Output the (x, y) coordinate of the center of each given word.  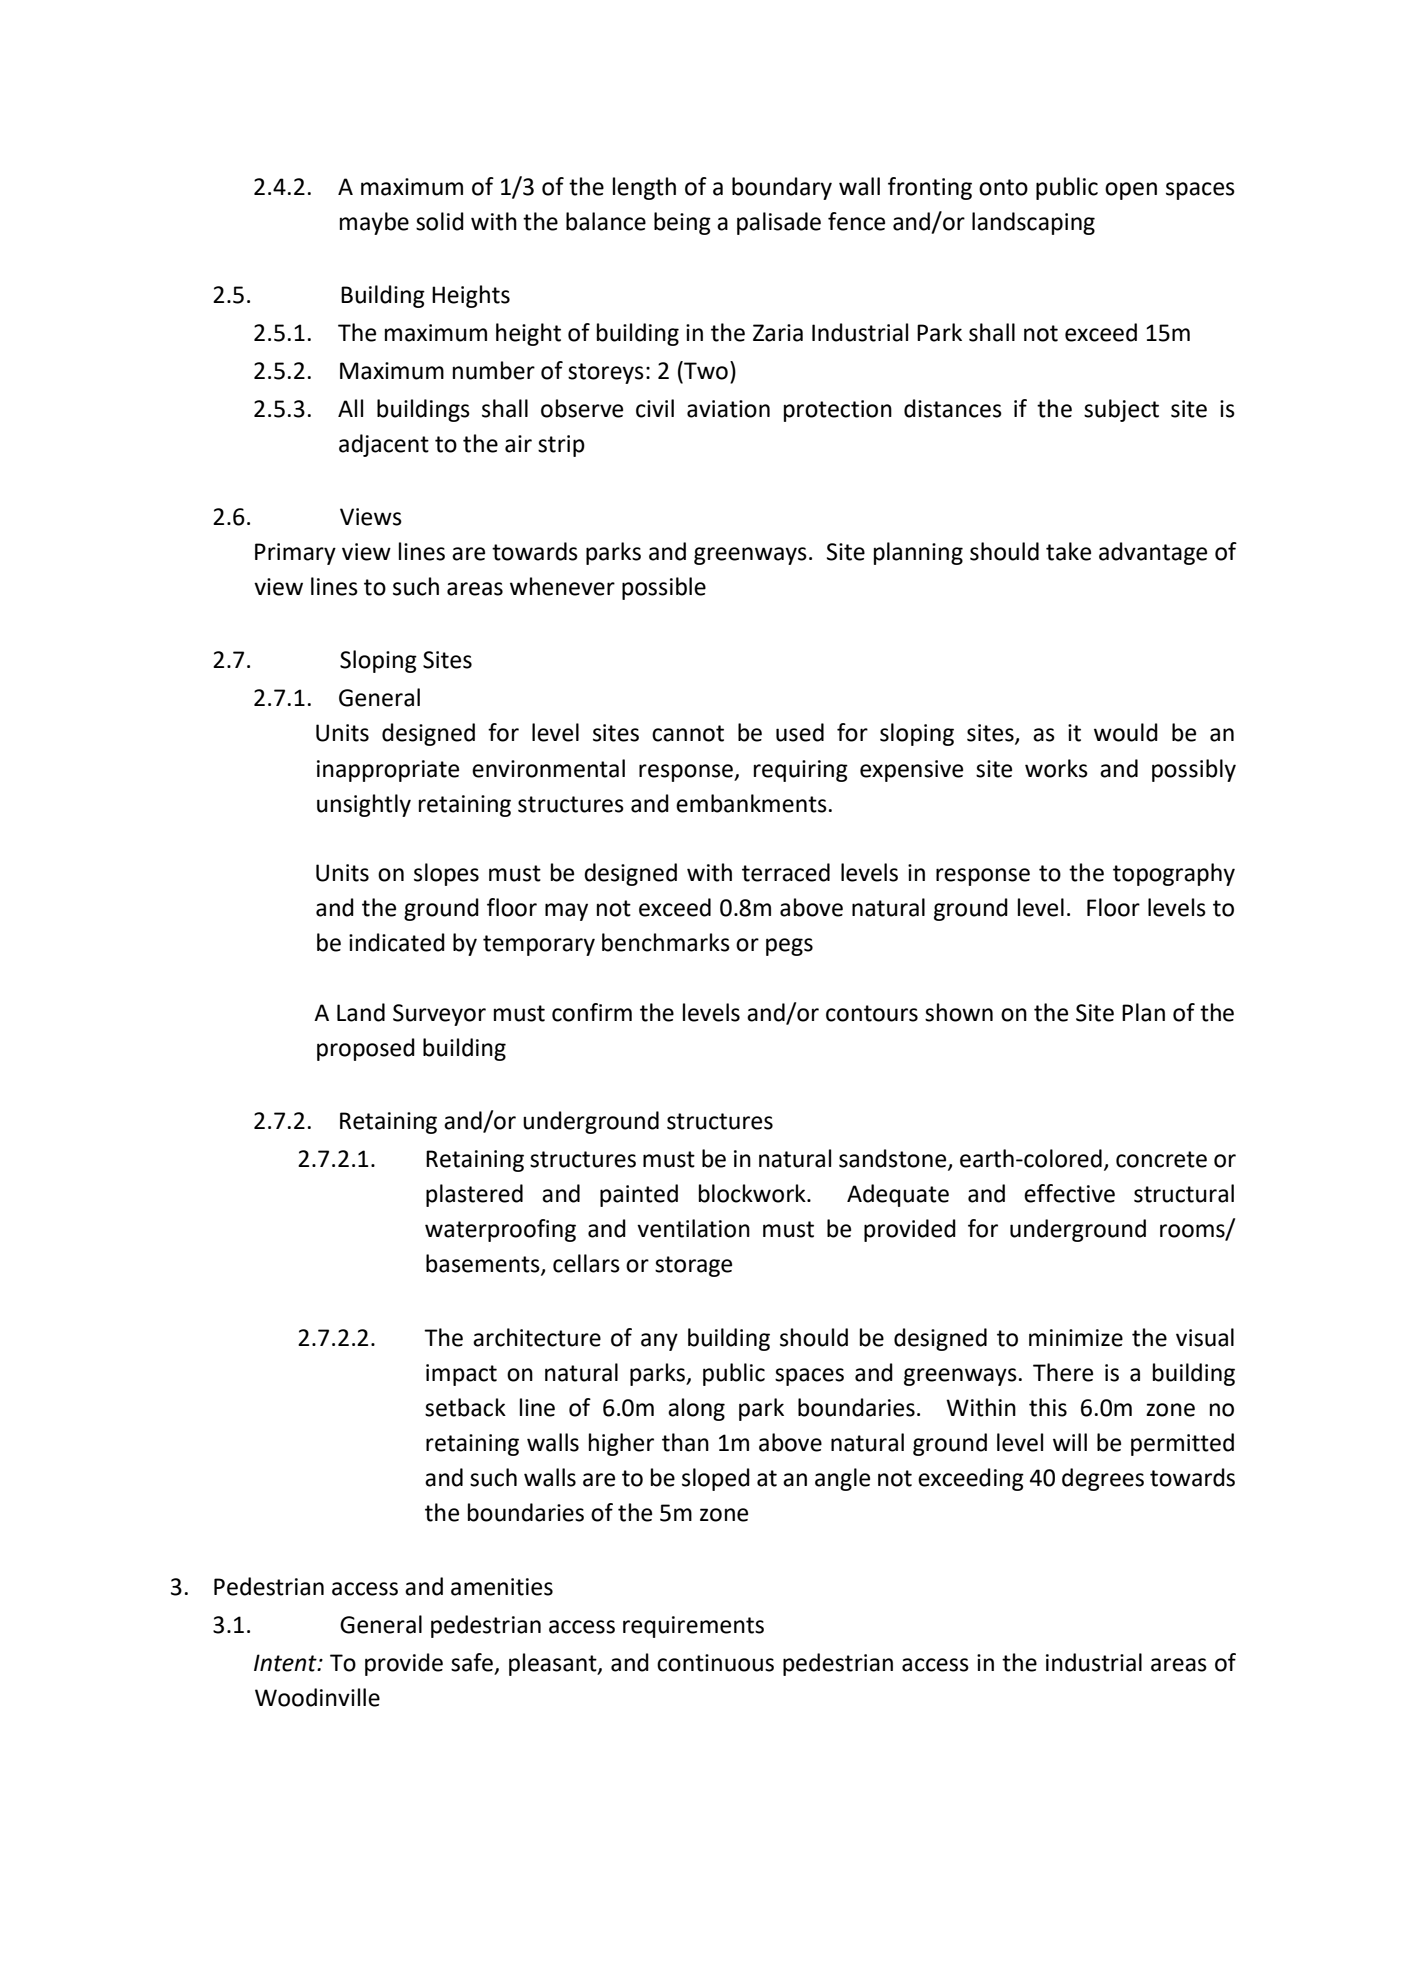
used (800, 732)
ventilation (693, 1228)
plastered (474, 1195)
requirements (693, 1627)
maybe (374, 223)
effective (1069, 1193)
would (1126, 732)
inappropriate (388, 771)
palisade (779, 223)
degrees (1103, 1479)
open (1131, 191)
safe (472, 1662)
